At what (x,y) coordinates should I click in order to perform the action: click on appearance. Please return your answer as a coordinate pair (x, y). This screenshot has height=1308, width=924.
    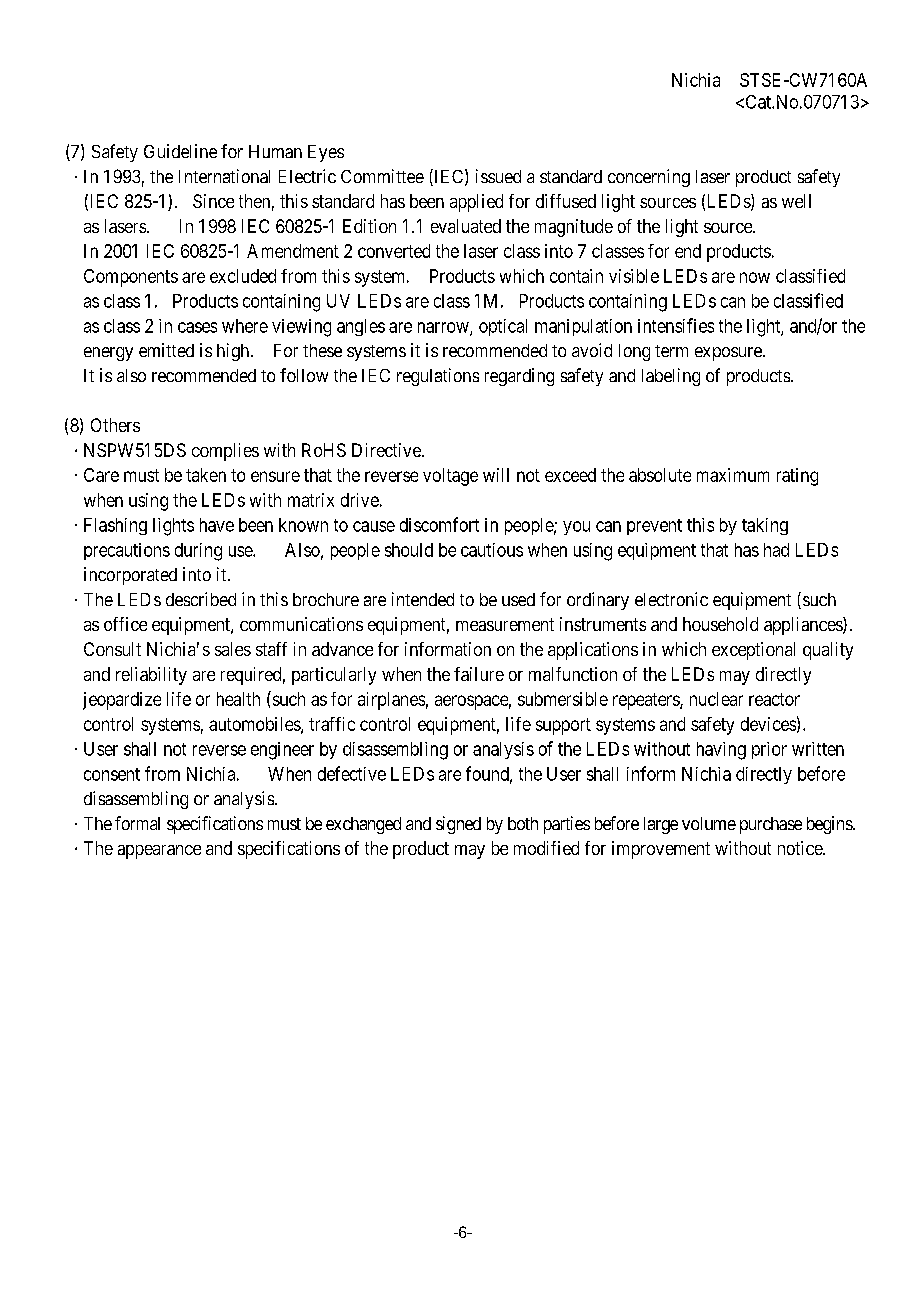
    Looking at the image, I should click on (159, 852).
